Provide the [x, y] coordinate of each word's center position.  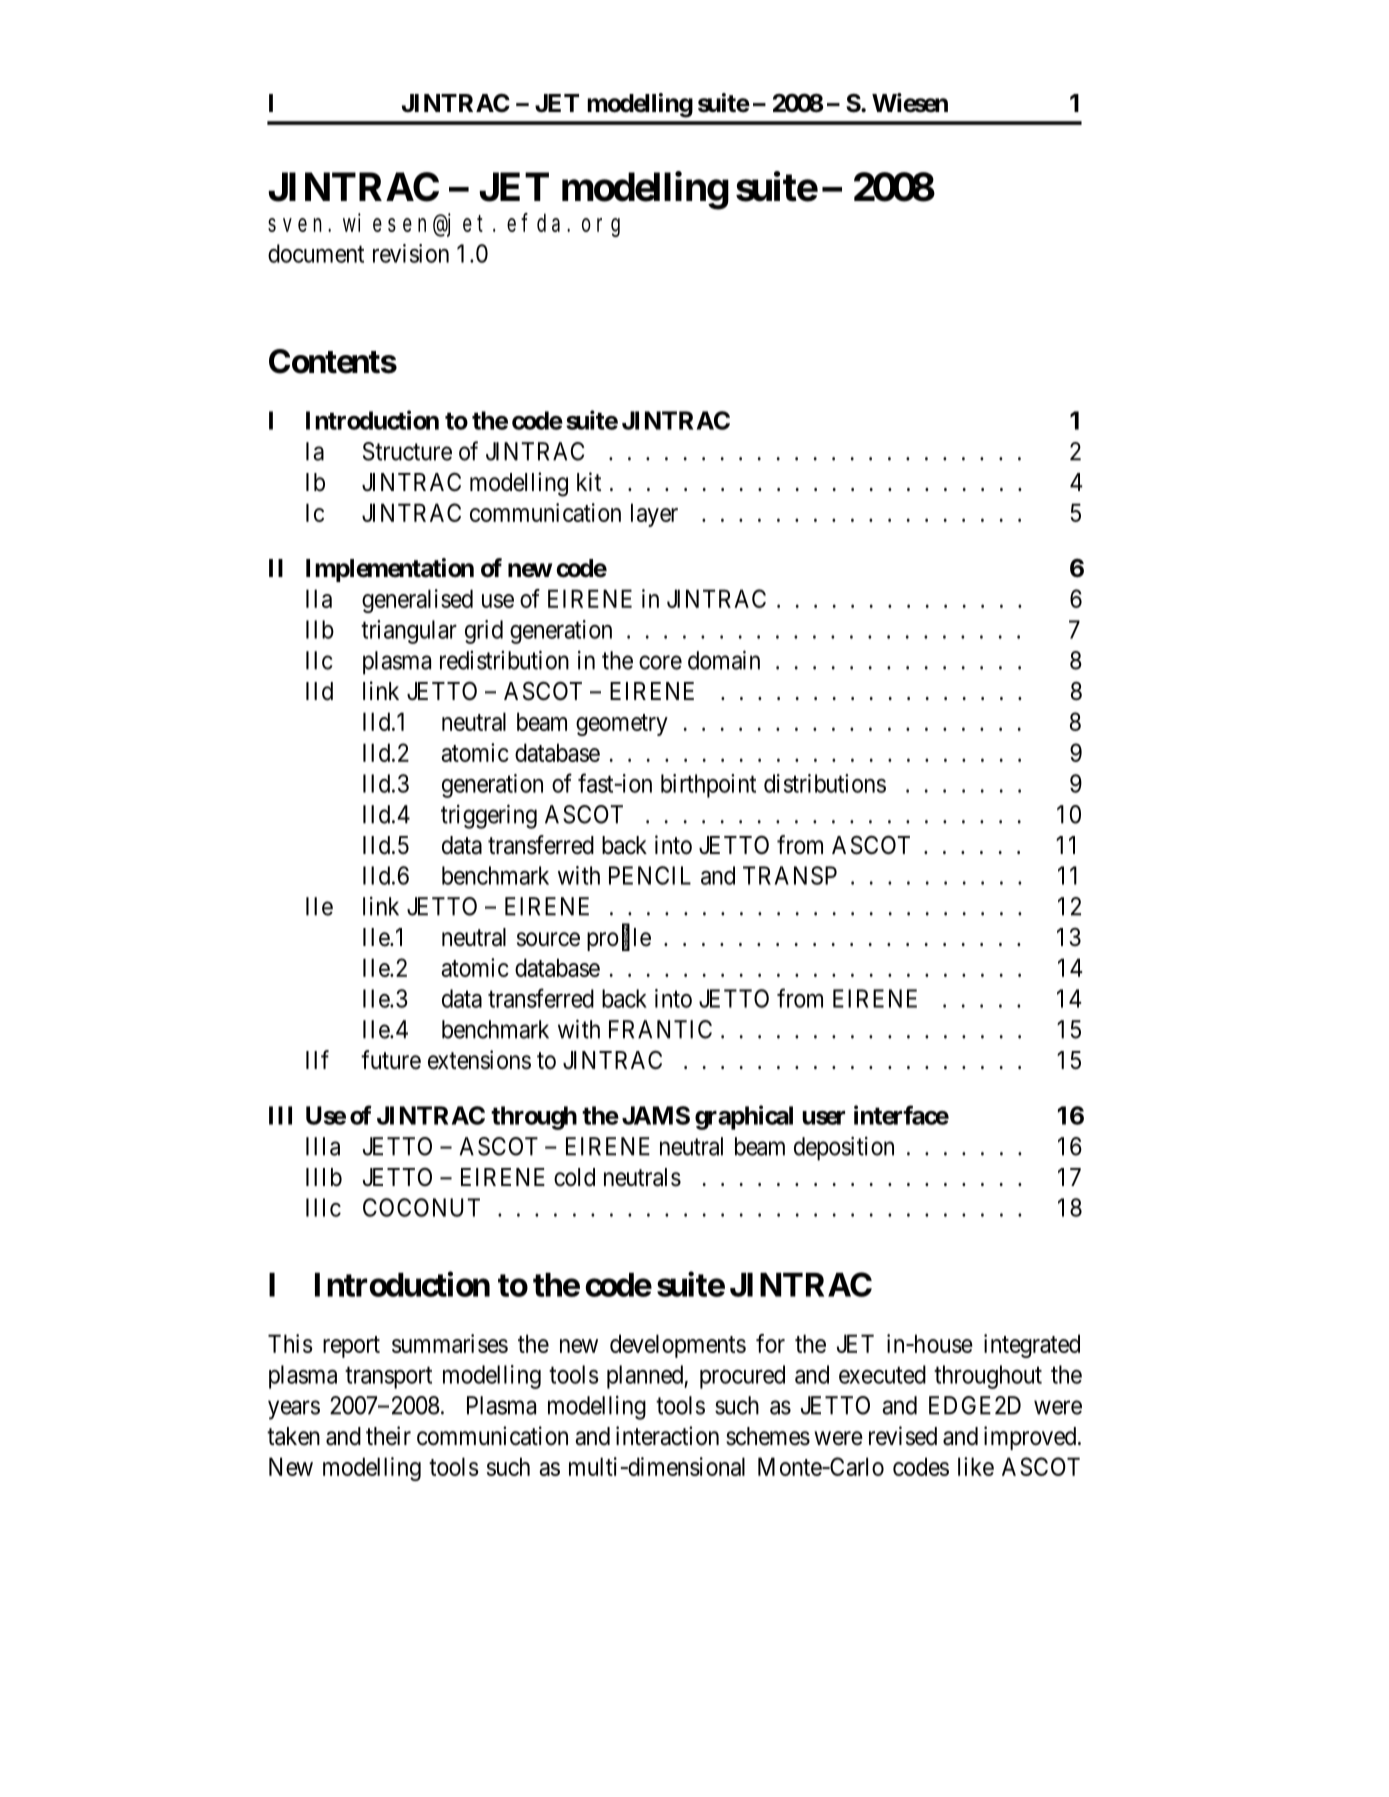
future [391, 1060]
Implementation [390, 570]
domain [724, 660]
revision [411, 253]
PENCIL [650, 875]
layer [654, 515]
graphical [744, 1117]
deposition [844, 1148]
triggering [489, 816]
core [660, 662]
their [388, 1436]
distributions [825, 783]
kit [589, 481]
